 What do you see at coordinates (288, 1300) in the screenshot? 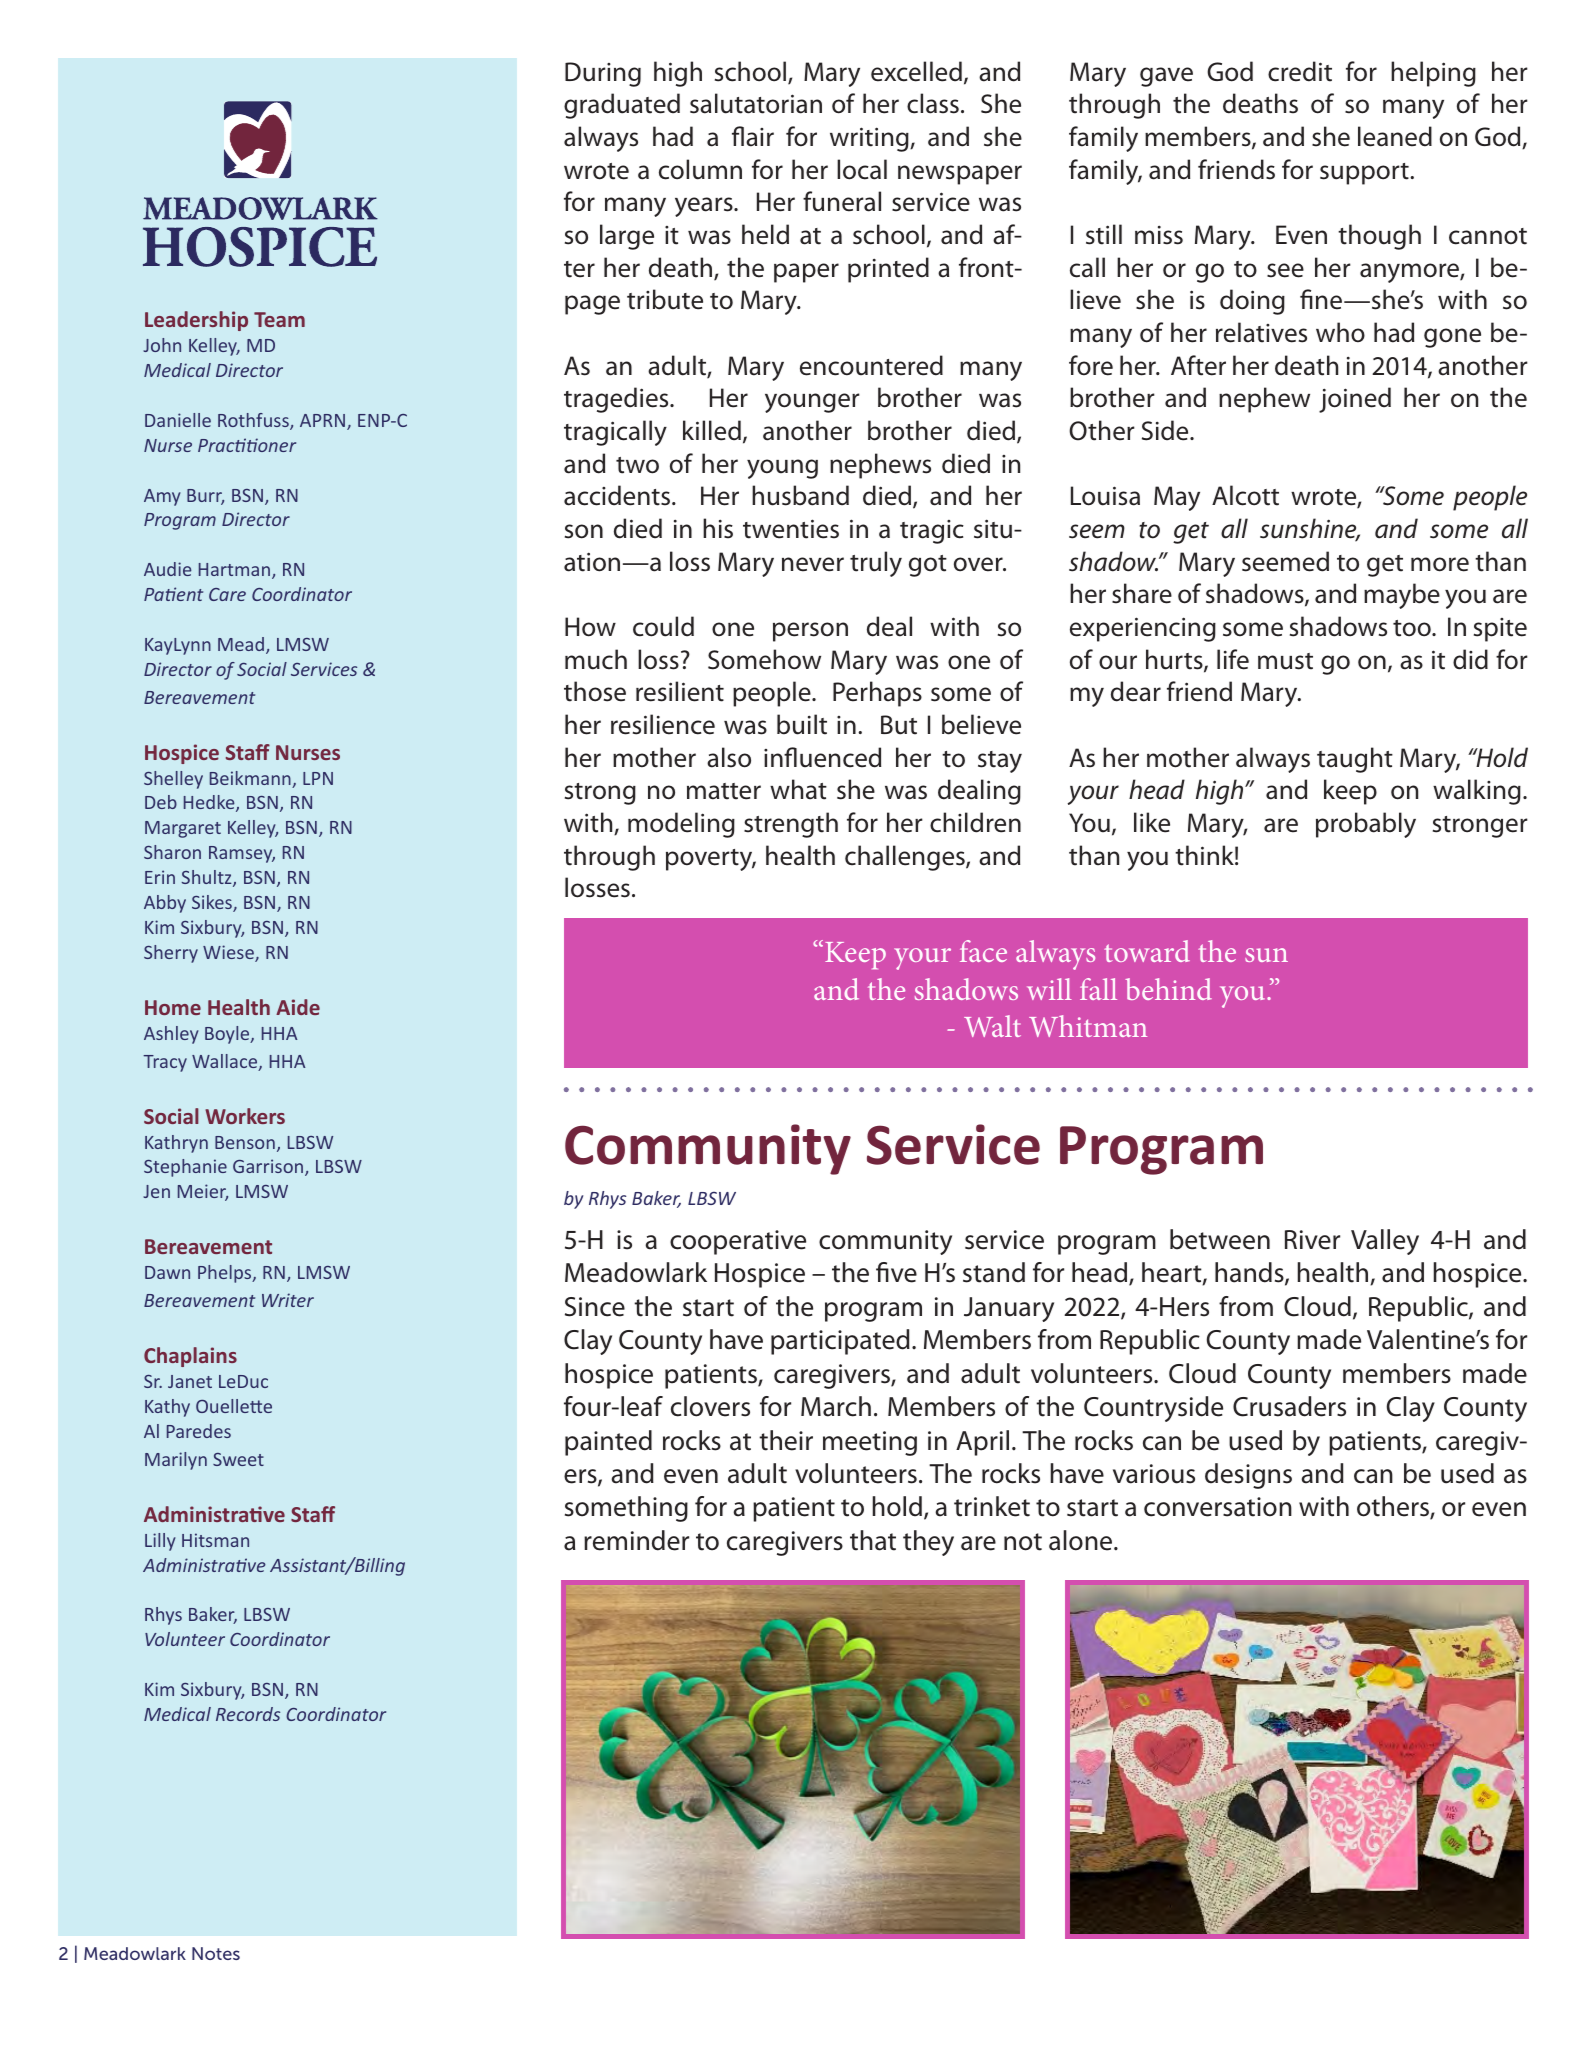
I see `Writer` at bounding box center [288, 1300].
